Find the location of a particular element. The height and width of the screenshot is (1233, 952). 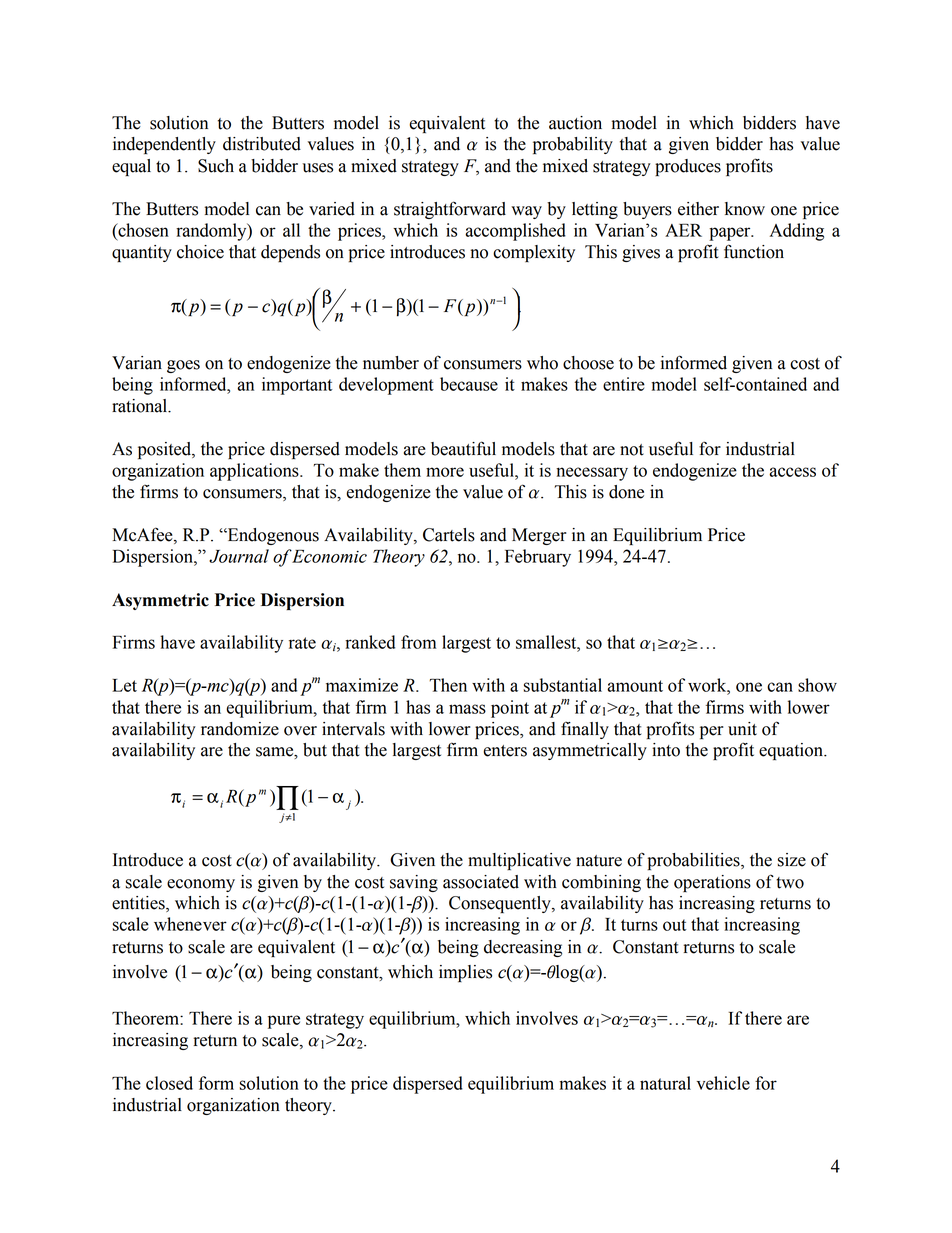

Journal is located at coordinates (239, 556).
